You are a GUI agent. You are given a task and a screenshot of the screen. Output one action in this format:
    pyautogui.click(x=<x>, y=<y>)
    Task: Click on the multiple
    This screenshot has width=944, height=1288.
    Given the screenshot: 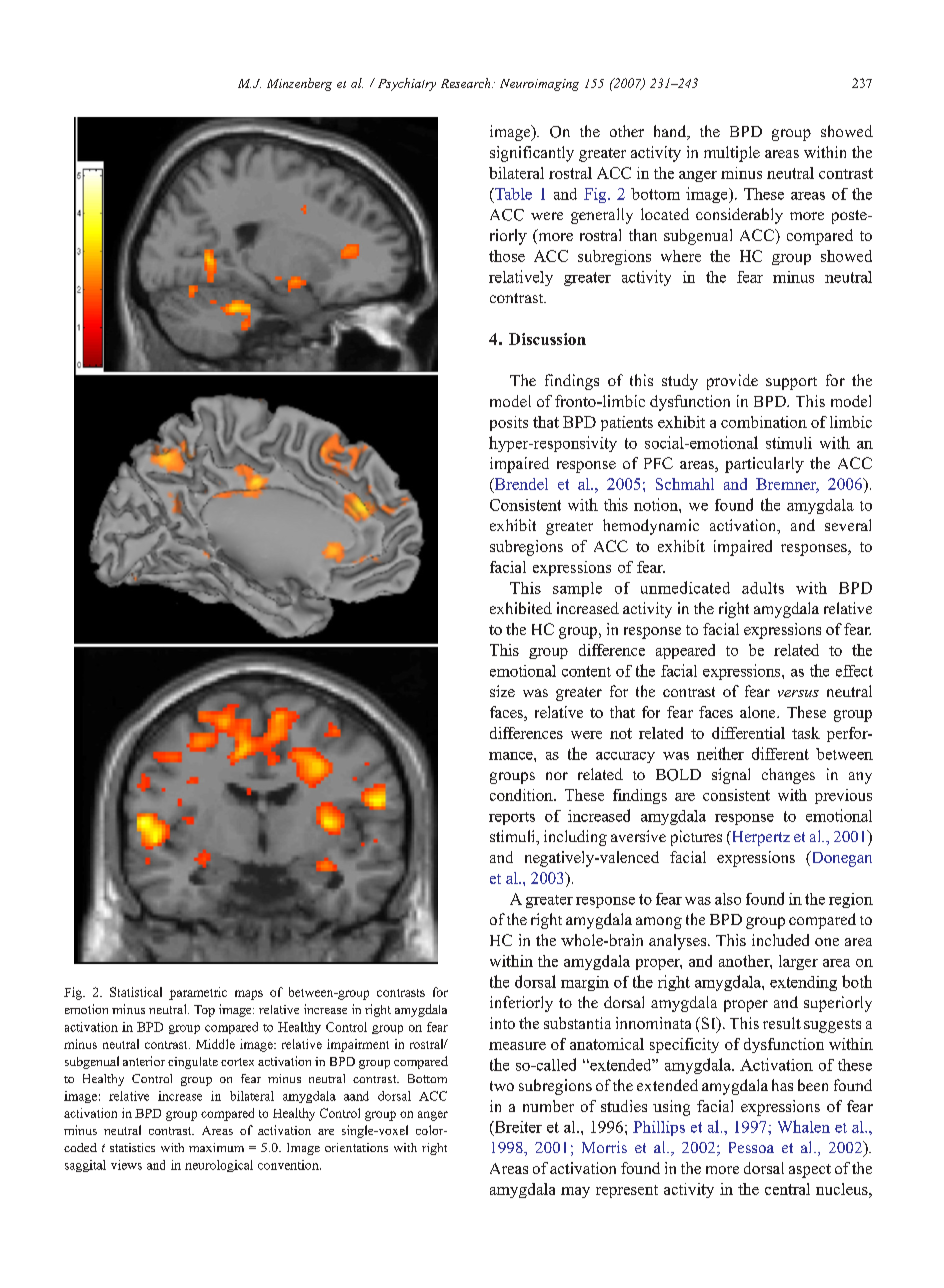 What is the action you would take?
    pyautogui.click(x=732, y=154)
